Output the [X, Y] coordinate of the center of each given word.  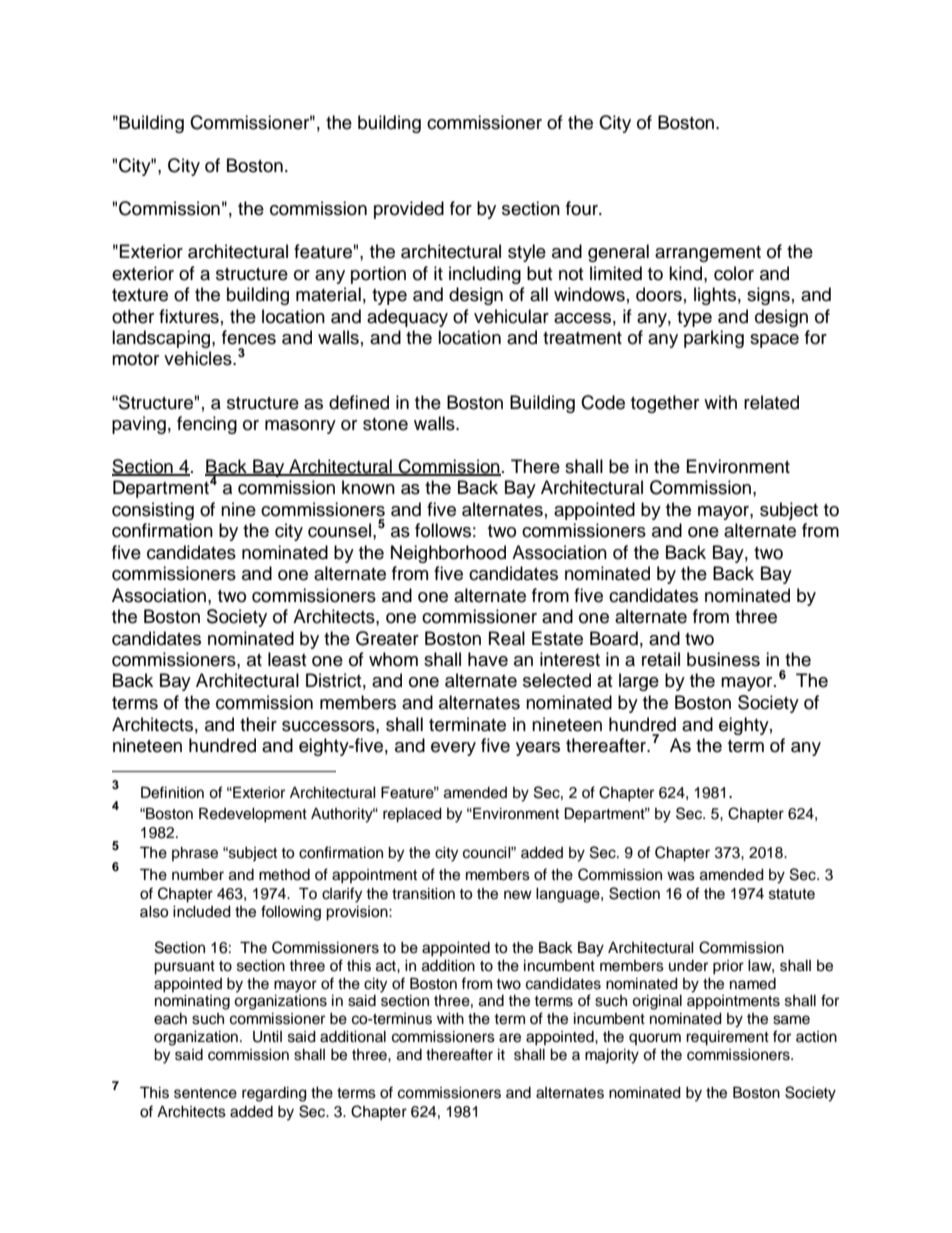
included [202, 912]
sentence [205, 1093]
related [771, 402]
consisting [153, 511]
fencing [207, 425]
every [453, 749]
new [518, 895]
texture [140, 295]
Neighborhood [448, 554]
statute [792, 894]
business [723, 659]
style [527, 253]
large [639, 682]
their [258, 724]
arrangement [708, 254]
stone [385, 424]
